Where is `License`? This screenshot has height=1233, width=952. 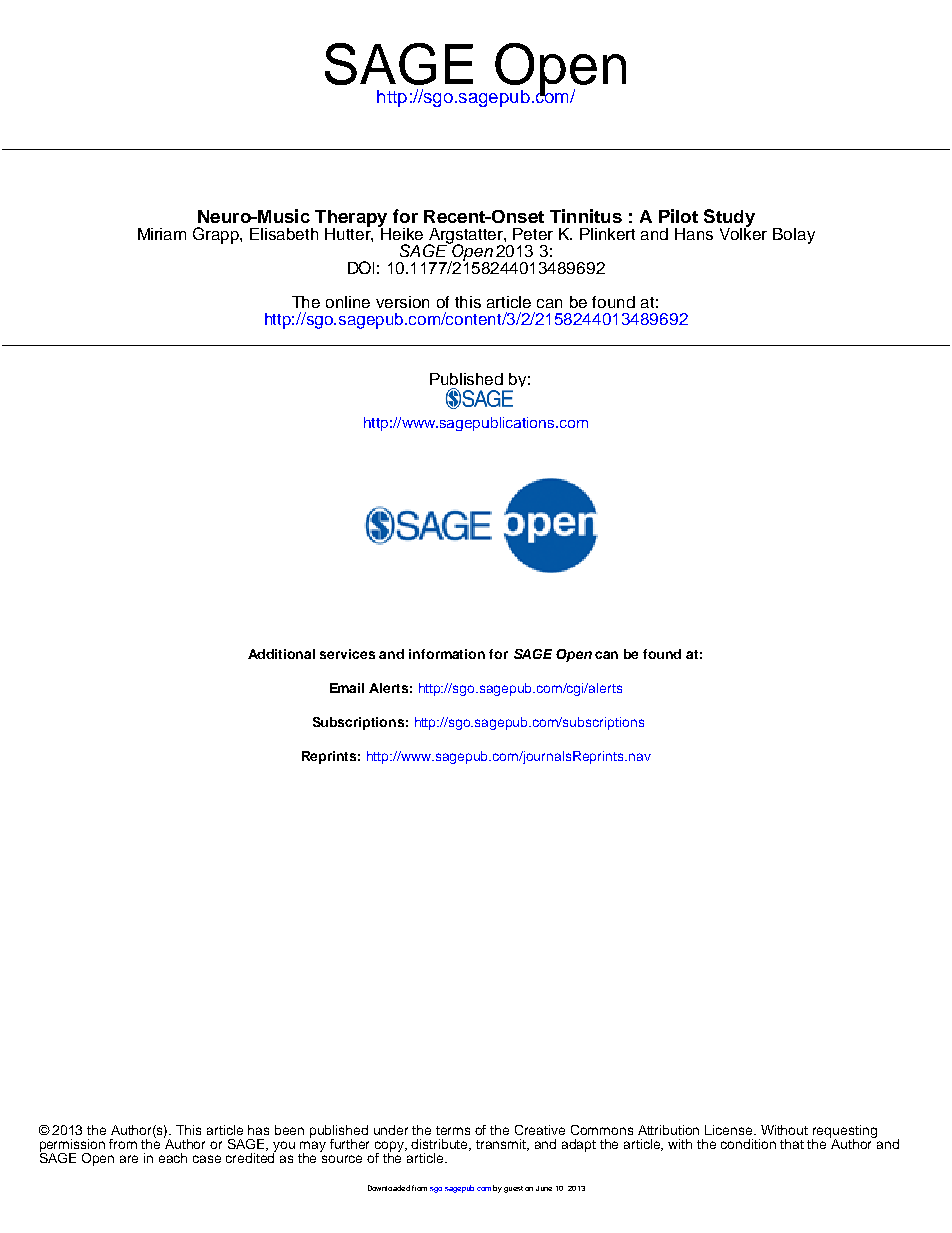 License is located at coordinates (730, 1130).
